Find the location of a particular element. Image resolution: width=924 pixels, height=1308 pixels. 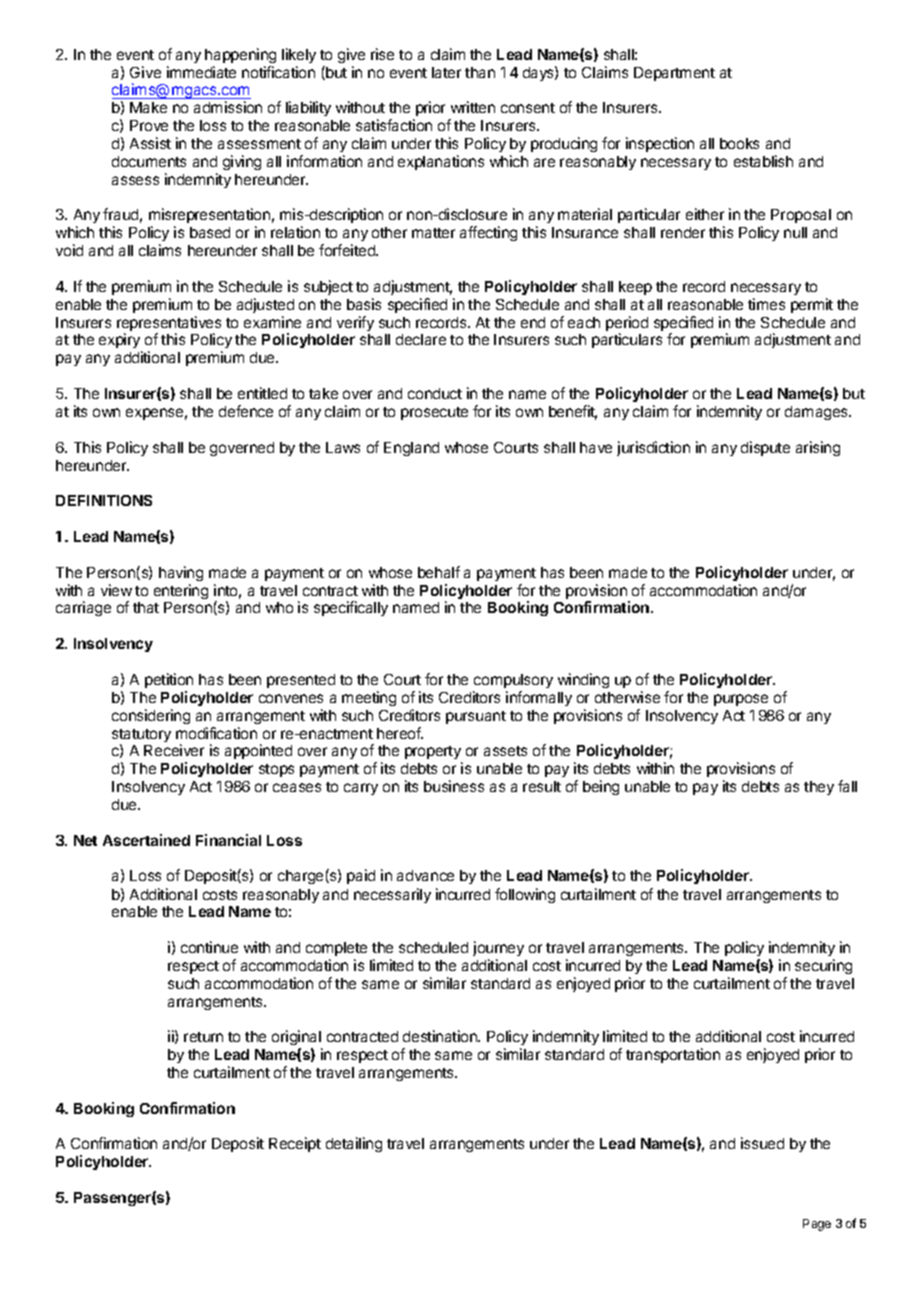

compulsory is located at coordinates (513, 681).
